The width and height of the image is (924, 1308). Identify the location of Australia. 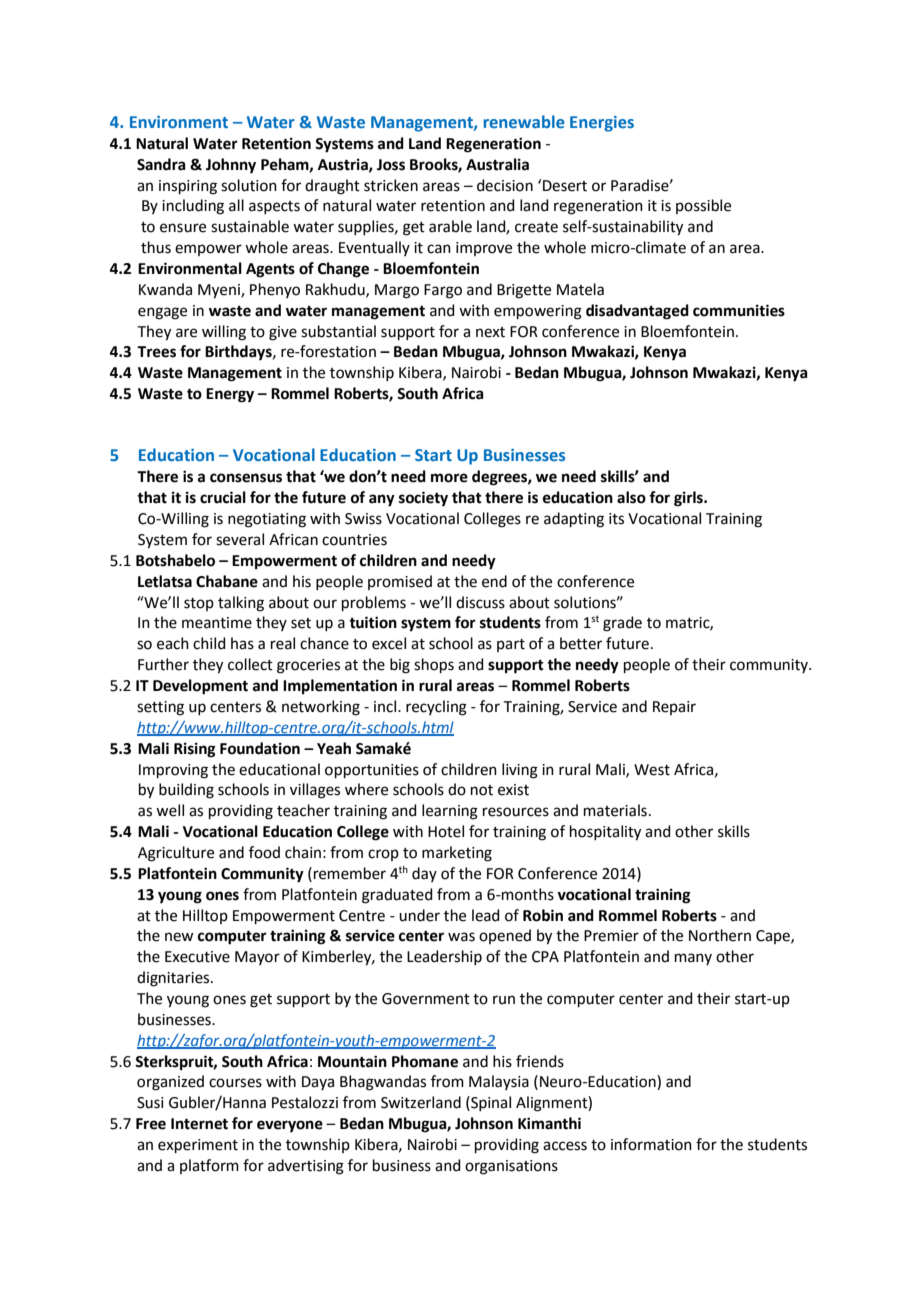
(497, 164).
